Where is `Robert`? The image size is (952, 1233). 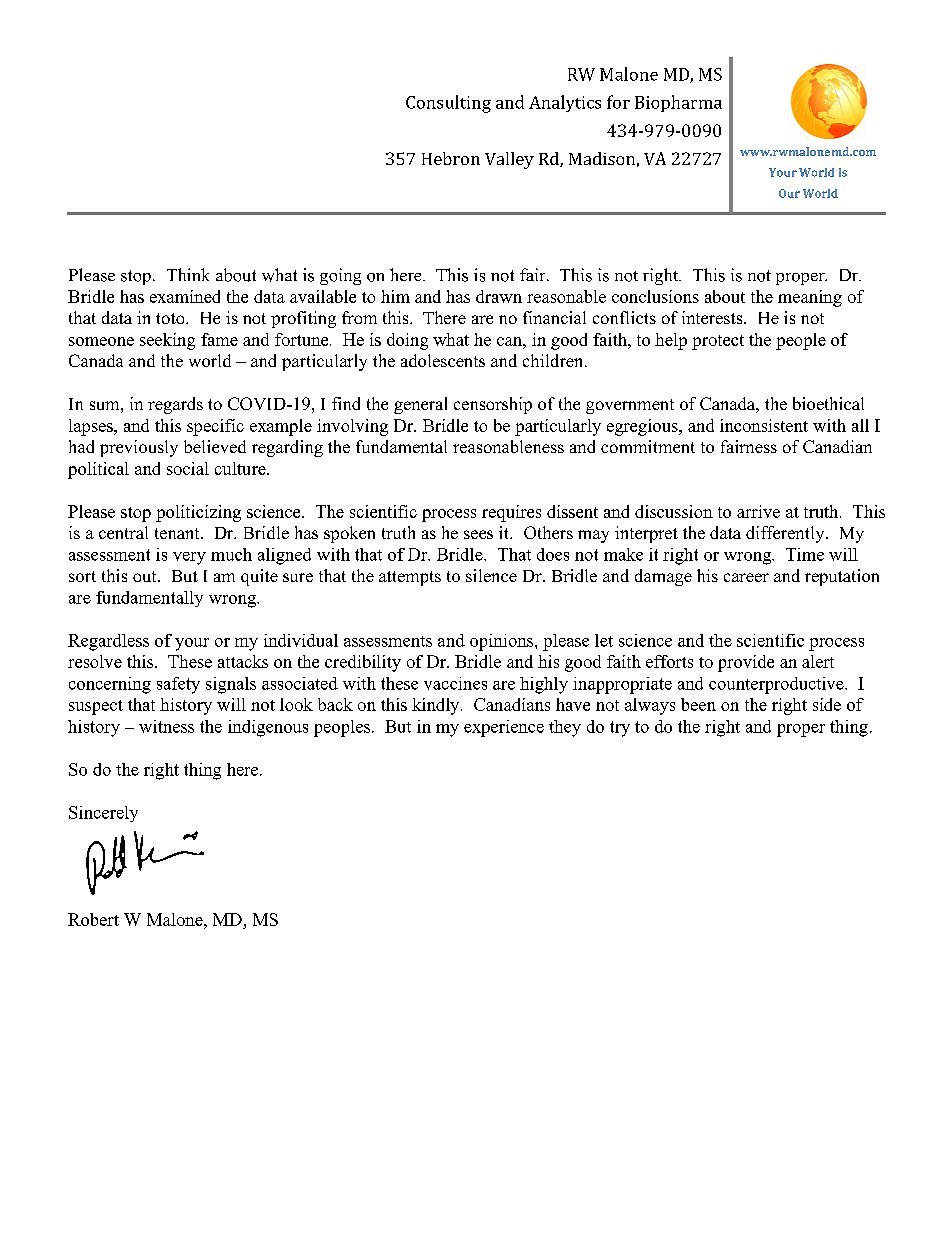 Robert is located at coordinates (93, 919).
